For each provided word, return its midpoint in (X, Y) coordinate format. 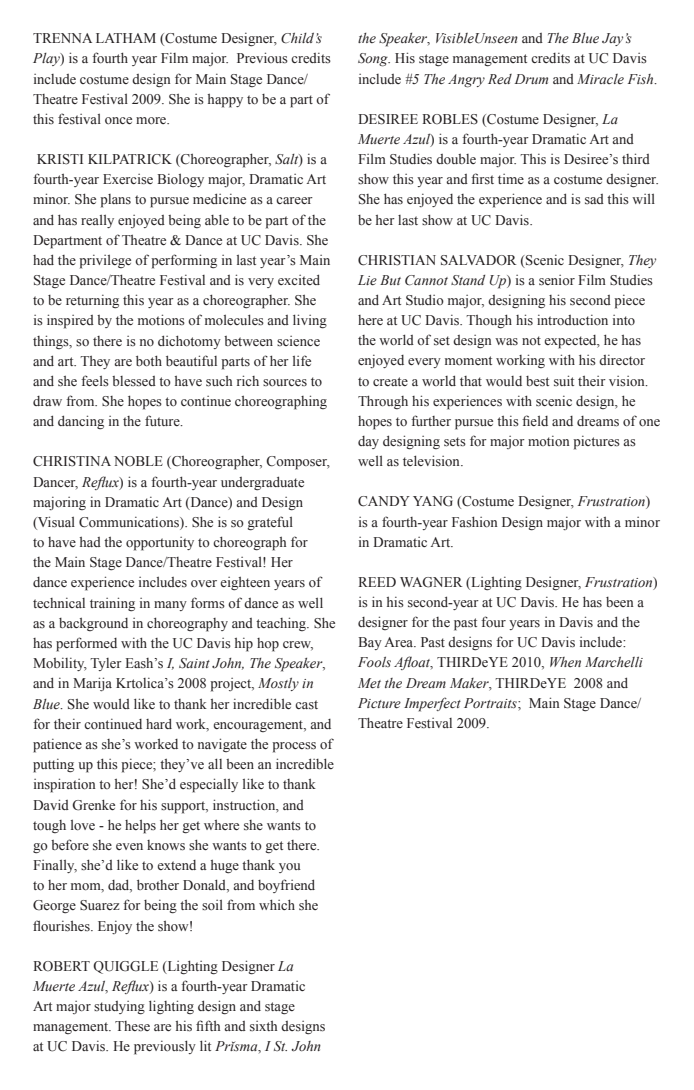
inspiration (64, 785)
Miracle (600, 79)
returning (92, 302)
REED (377, 582)
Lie (367, 280)
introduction (572, 320)
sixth (263, 1026)
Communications (130, 523)
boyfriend (286, 886)
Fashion (474, 522)
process (294, 747)
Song (374, 60)
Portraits (491, 703)
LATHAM (126, 38)
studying (119, 1008)
